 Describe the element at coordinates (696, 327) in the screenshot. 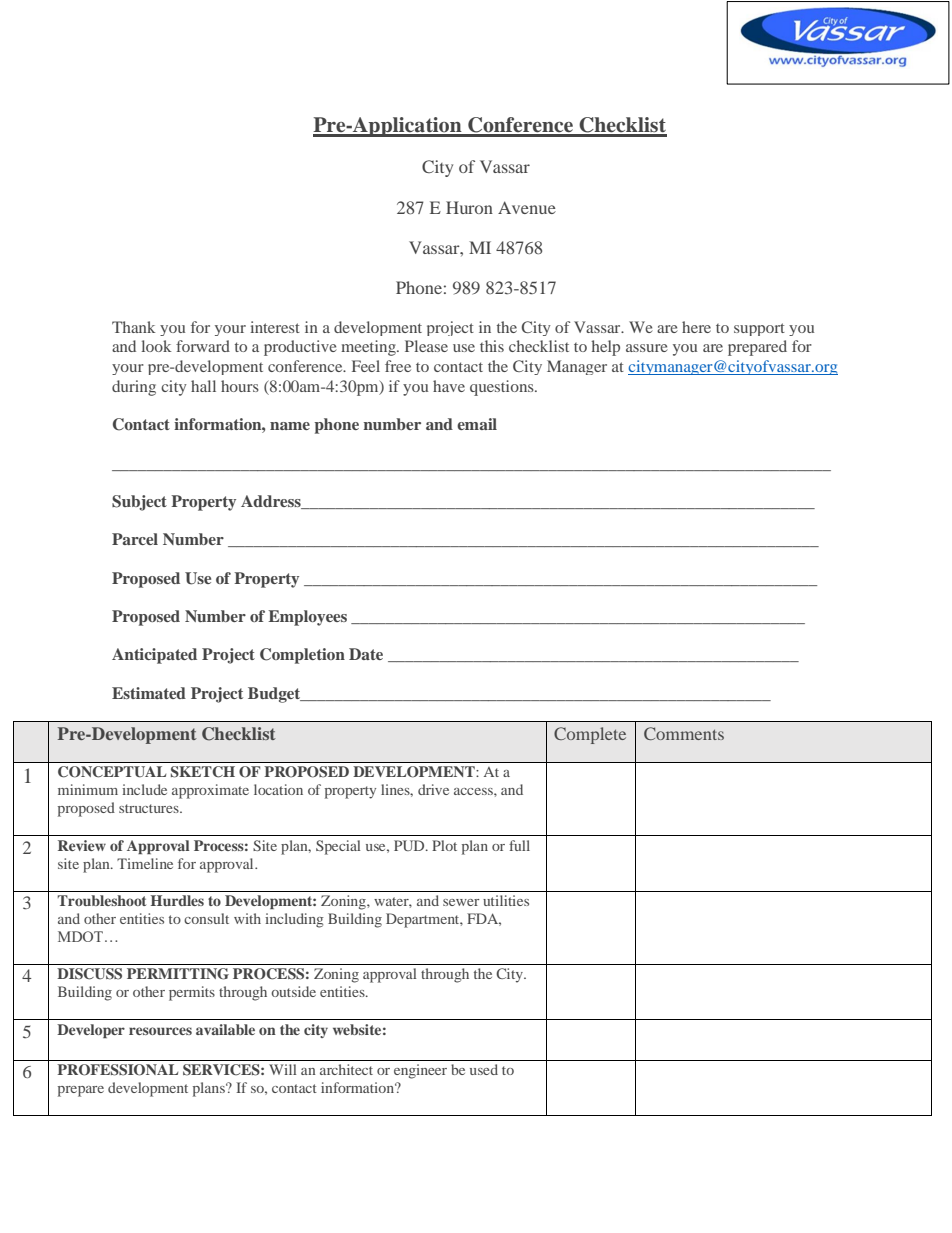

I see `here` at that location.
